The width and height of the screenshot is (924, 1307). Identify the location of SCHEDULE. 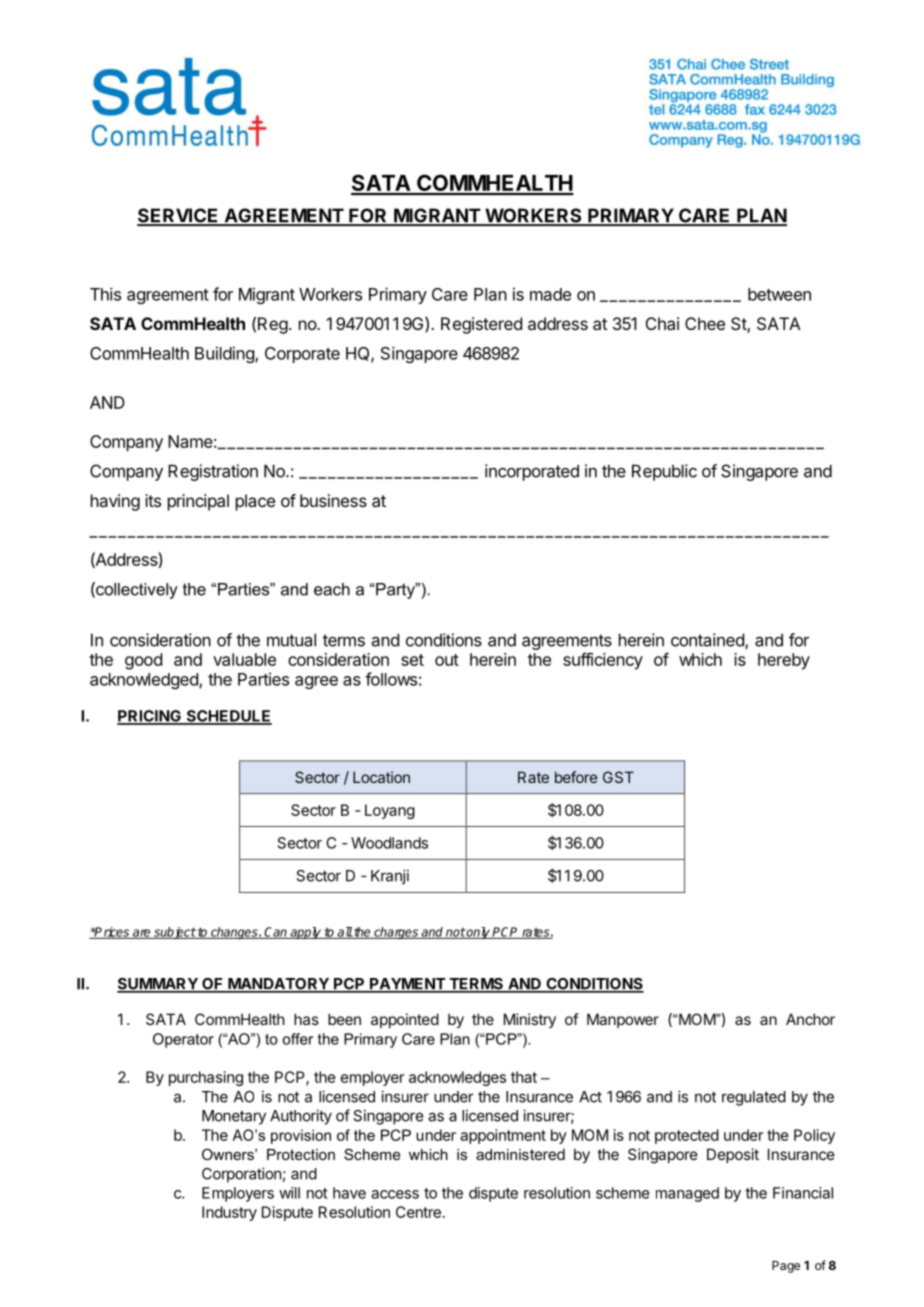
(228, 717).
